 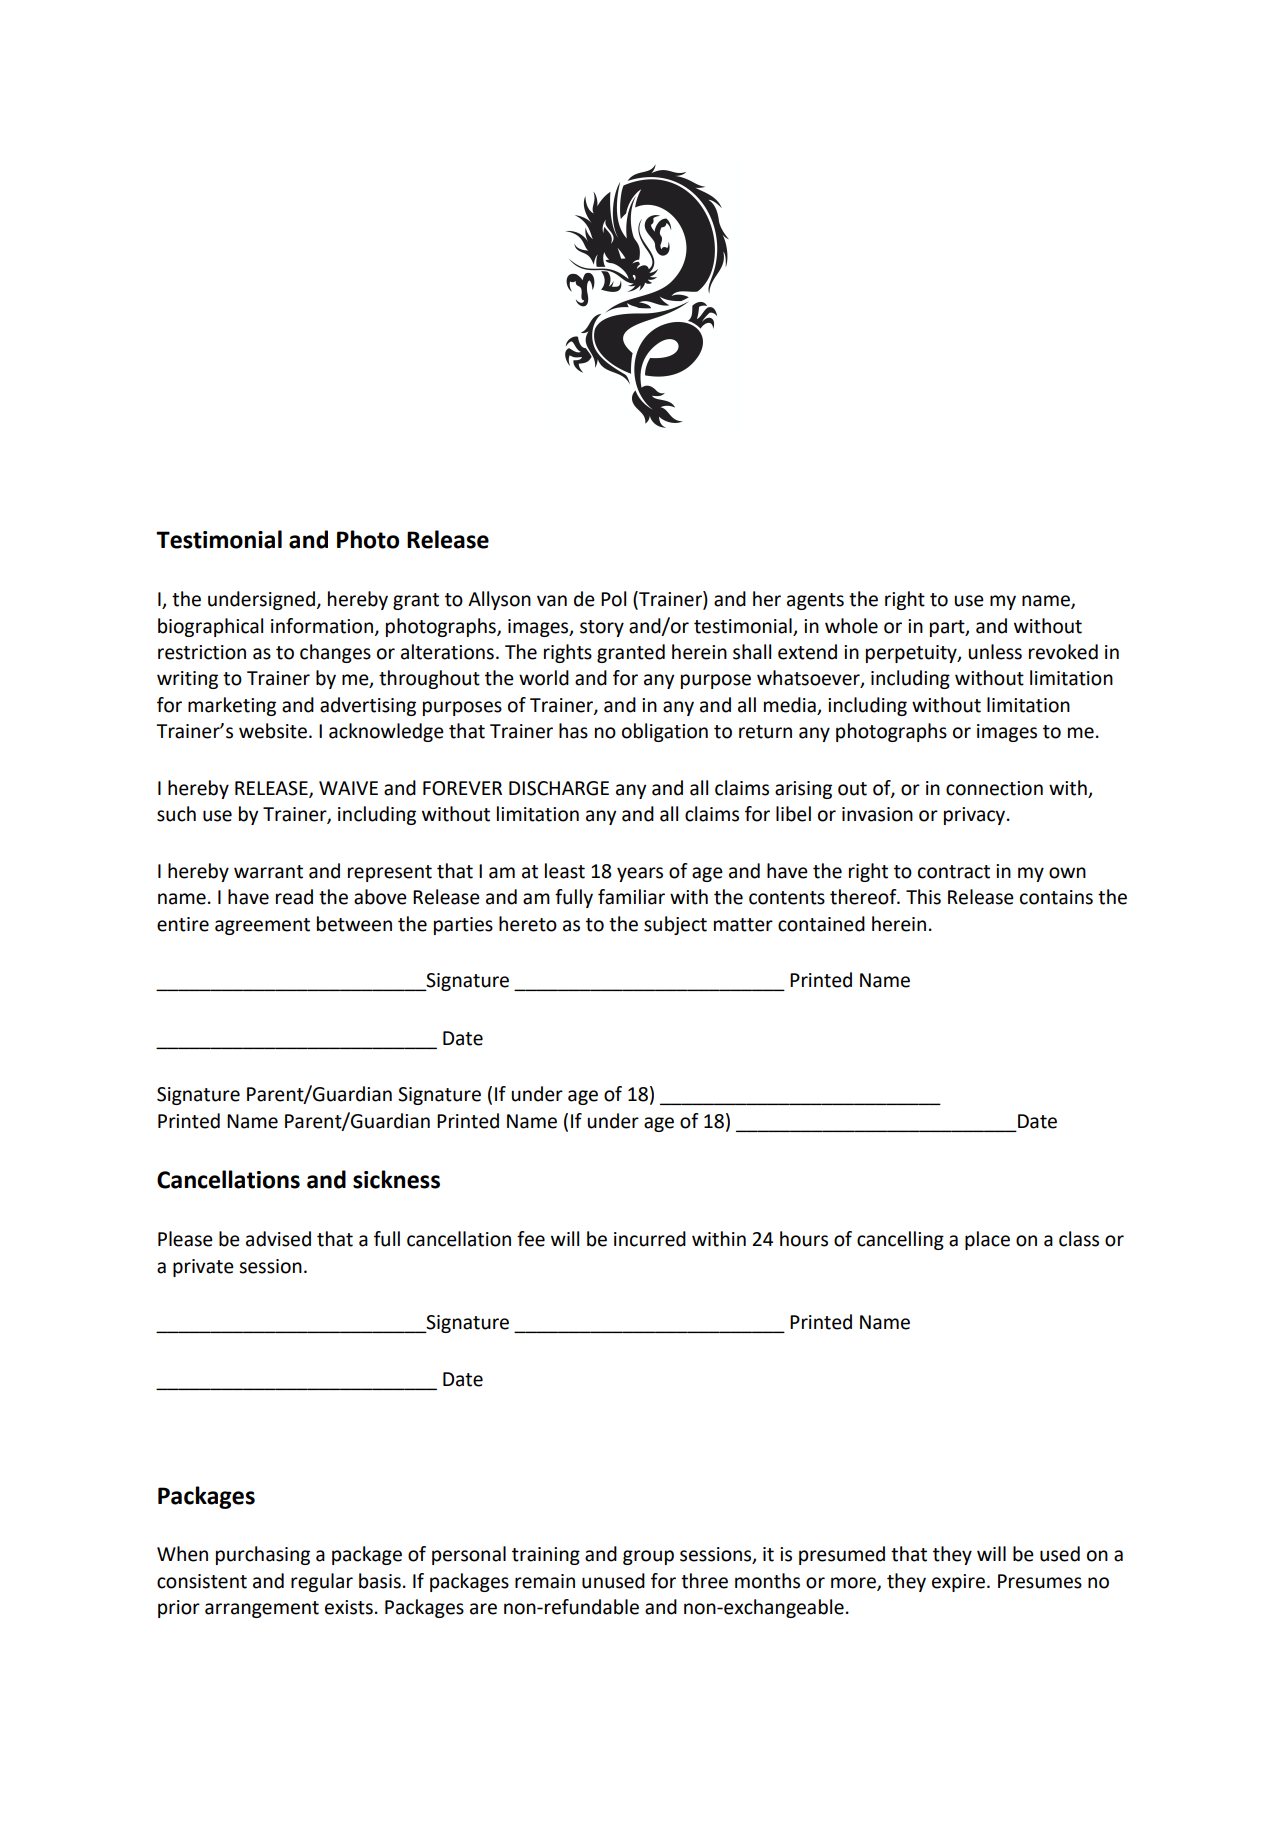 I want to click on regular, so click(x=322, y=1582).
